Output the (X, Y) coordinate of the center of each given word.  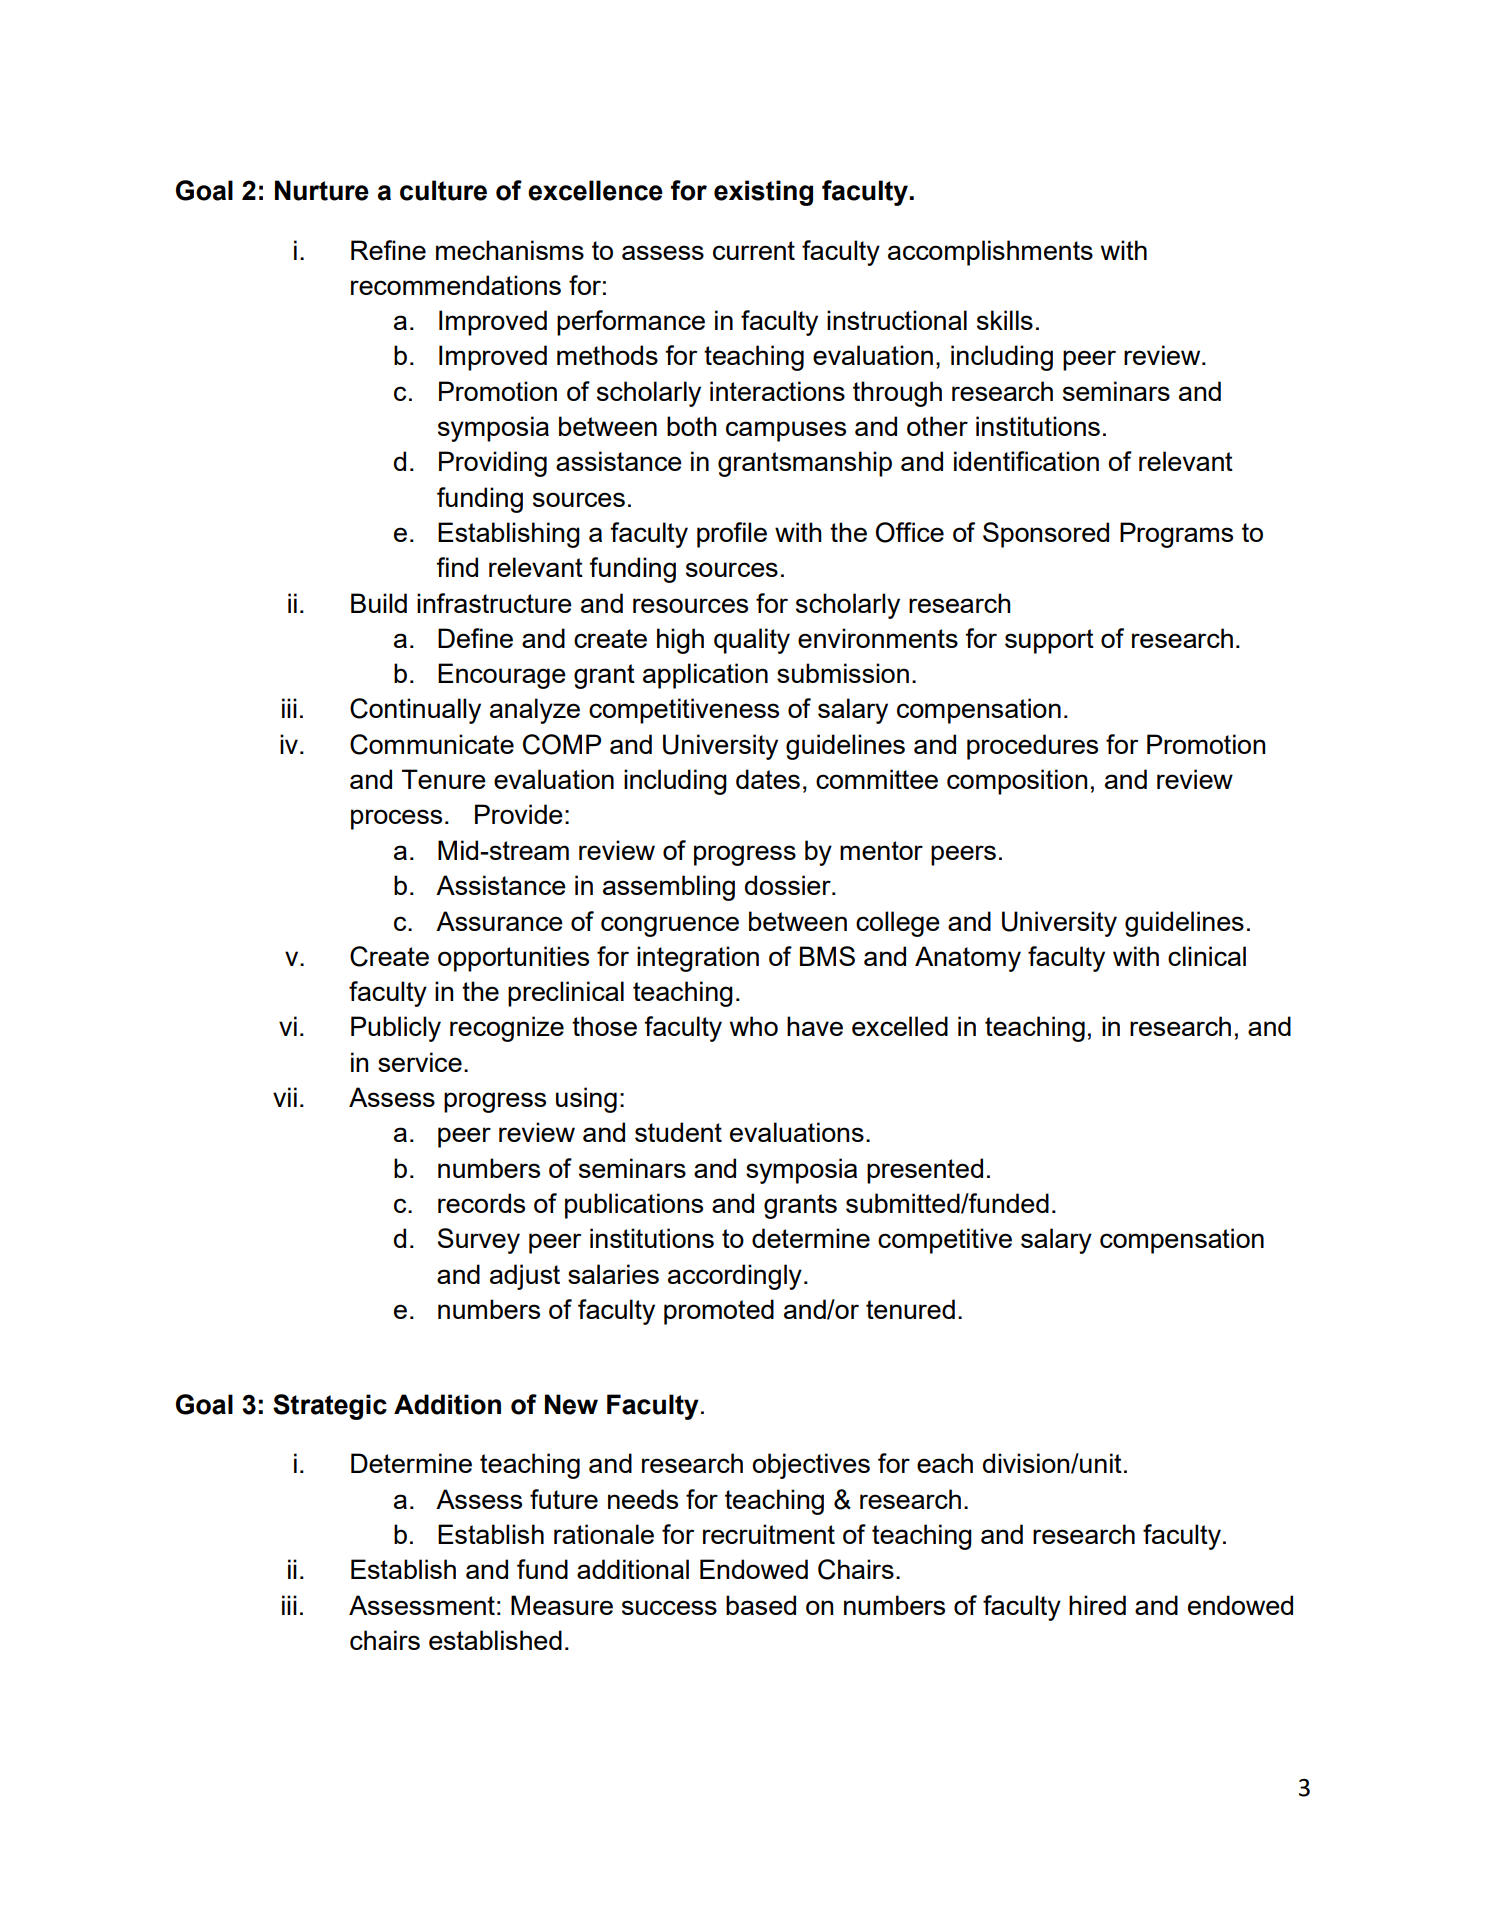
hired (1097, 1605)
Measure (562, 1605)
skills (1005, 320)
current (754, 250)
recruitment (769, 1534)
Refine (388, 250)
